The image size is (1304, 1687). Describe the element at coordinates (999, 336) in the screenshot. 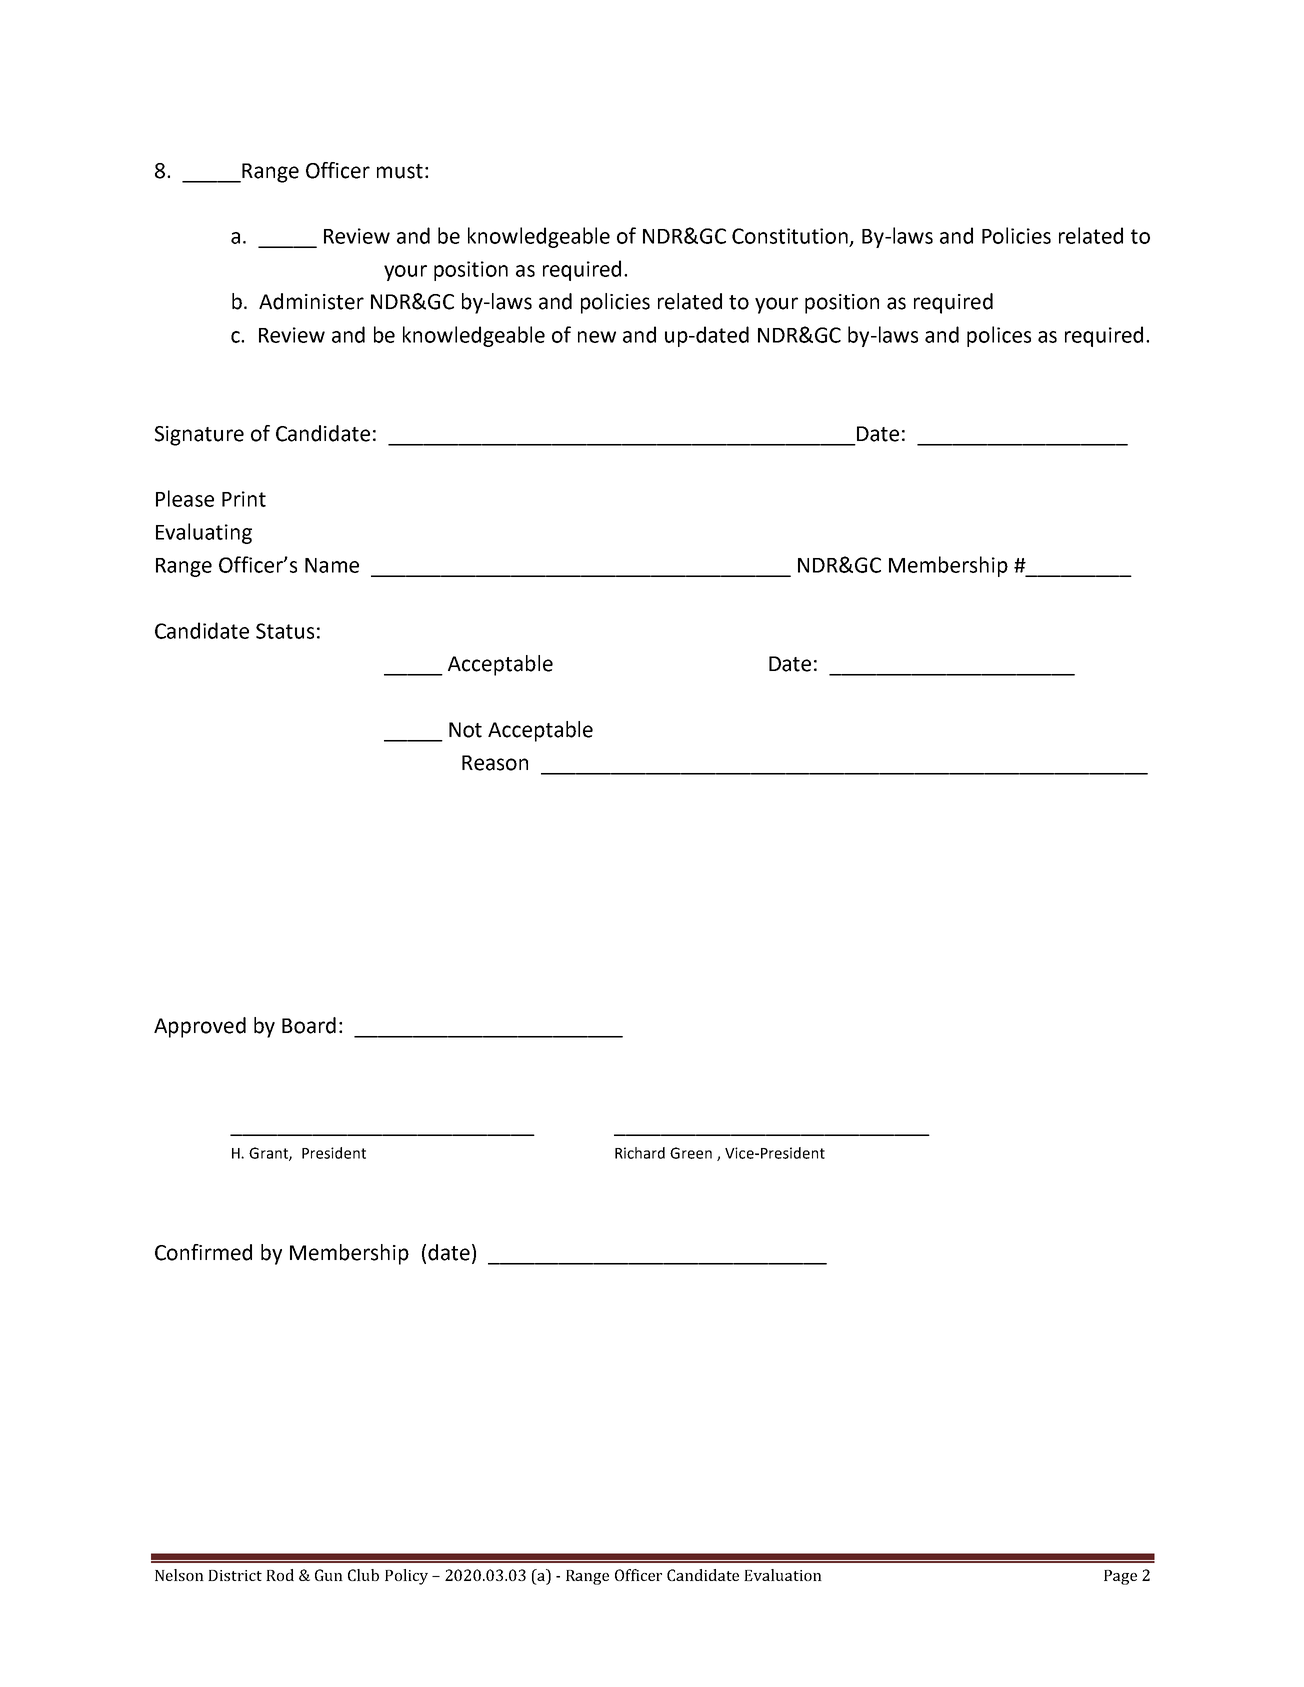

I see `polices` at that location.
